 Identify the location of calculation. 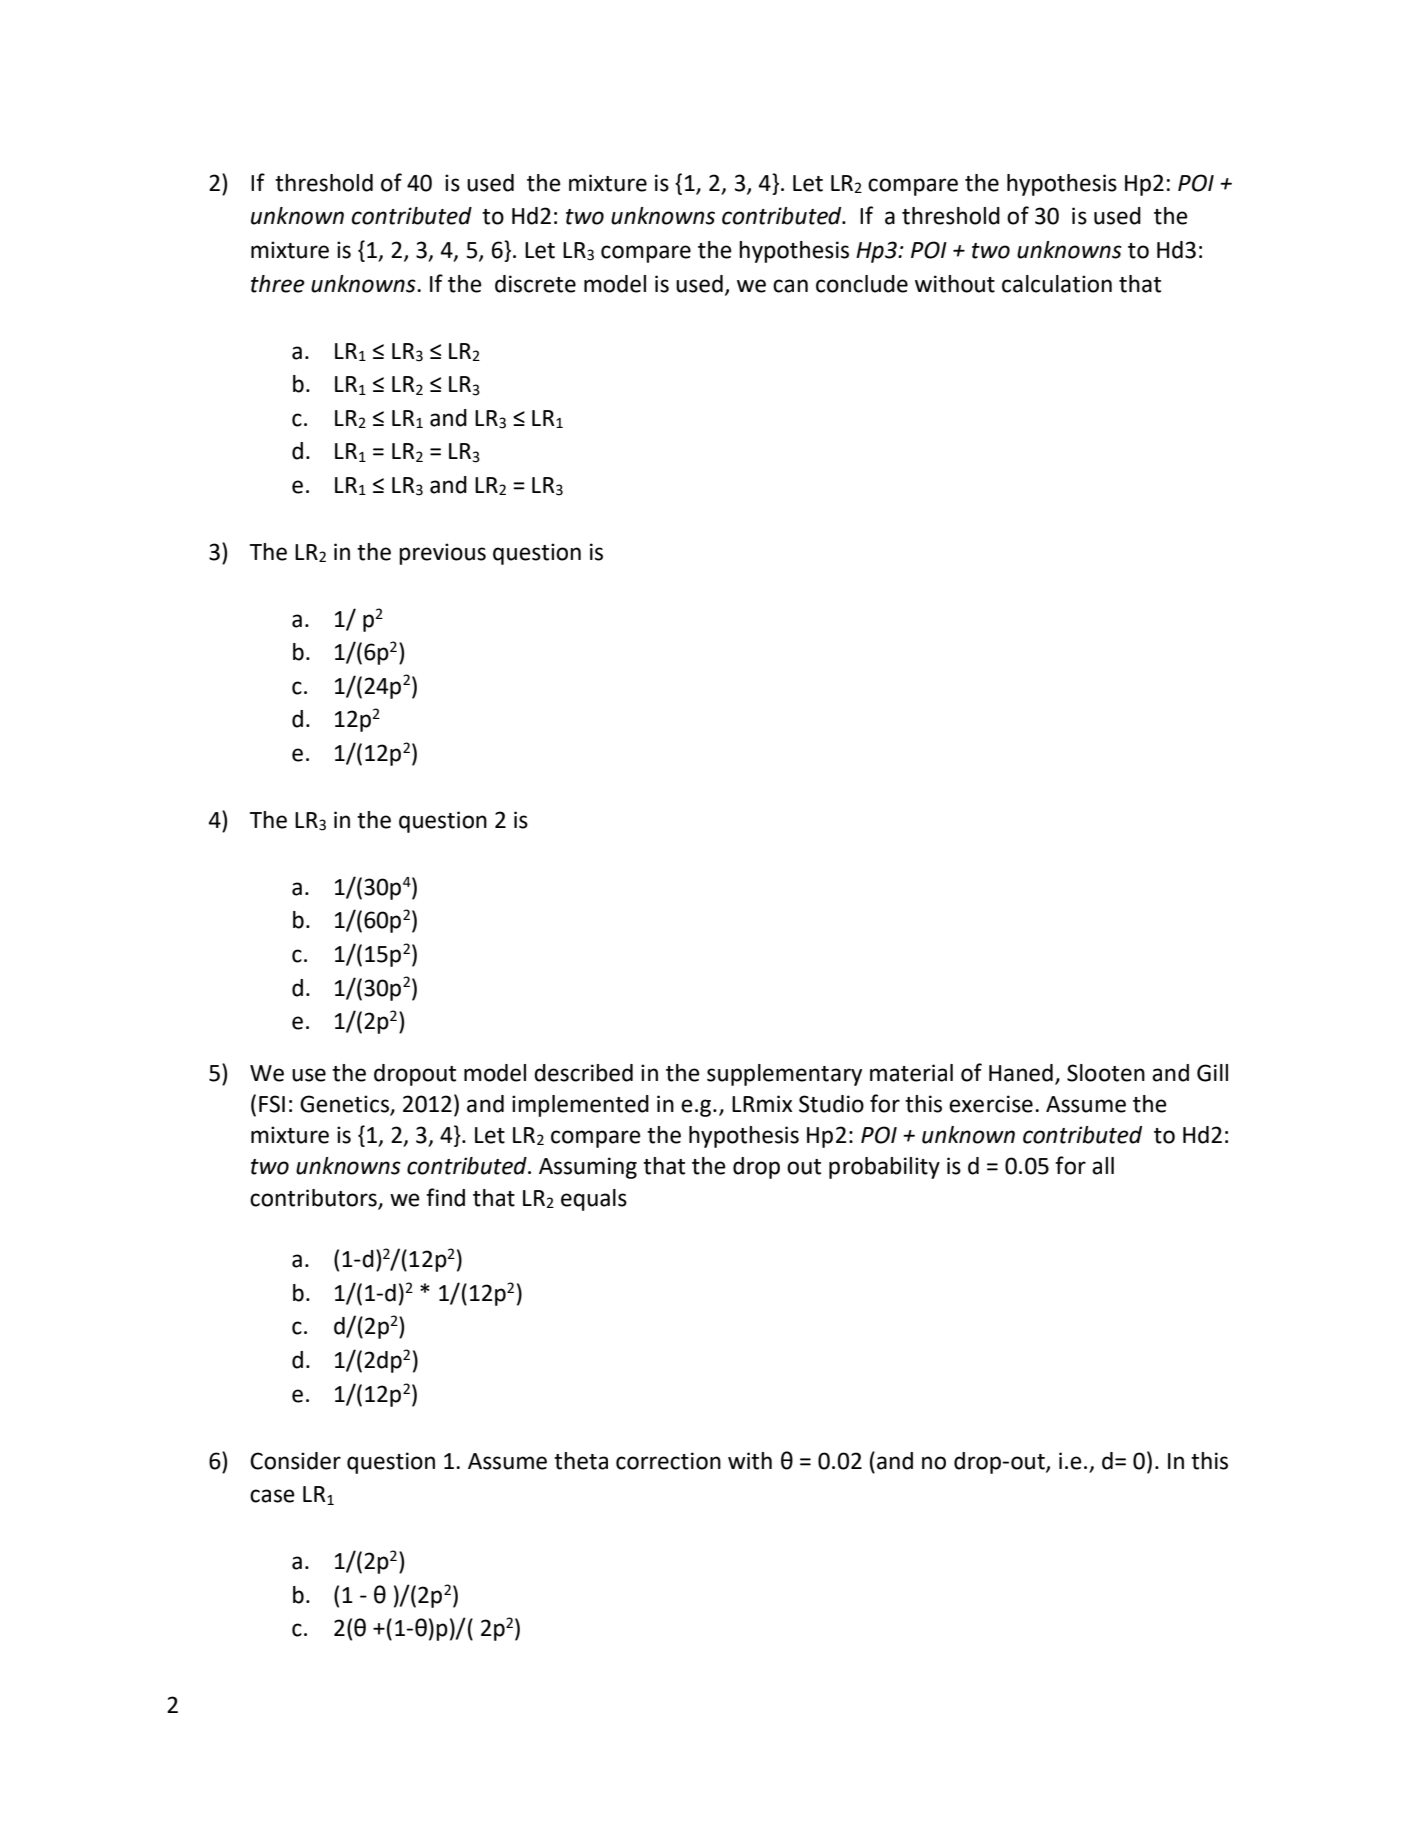
(1057, 284).
